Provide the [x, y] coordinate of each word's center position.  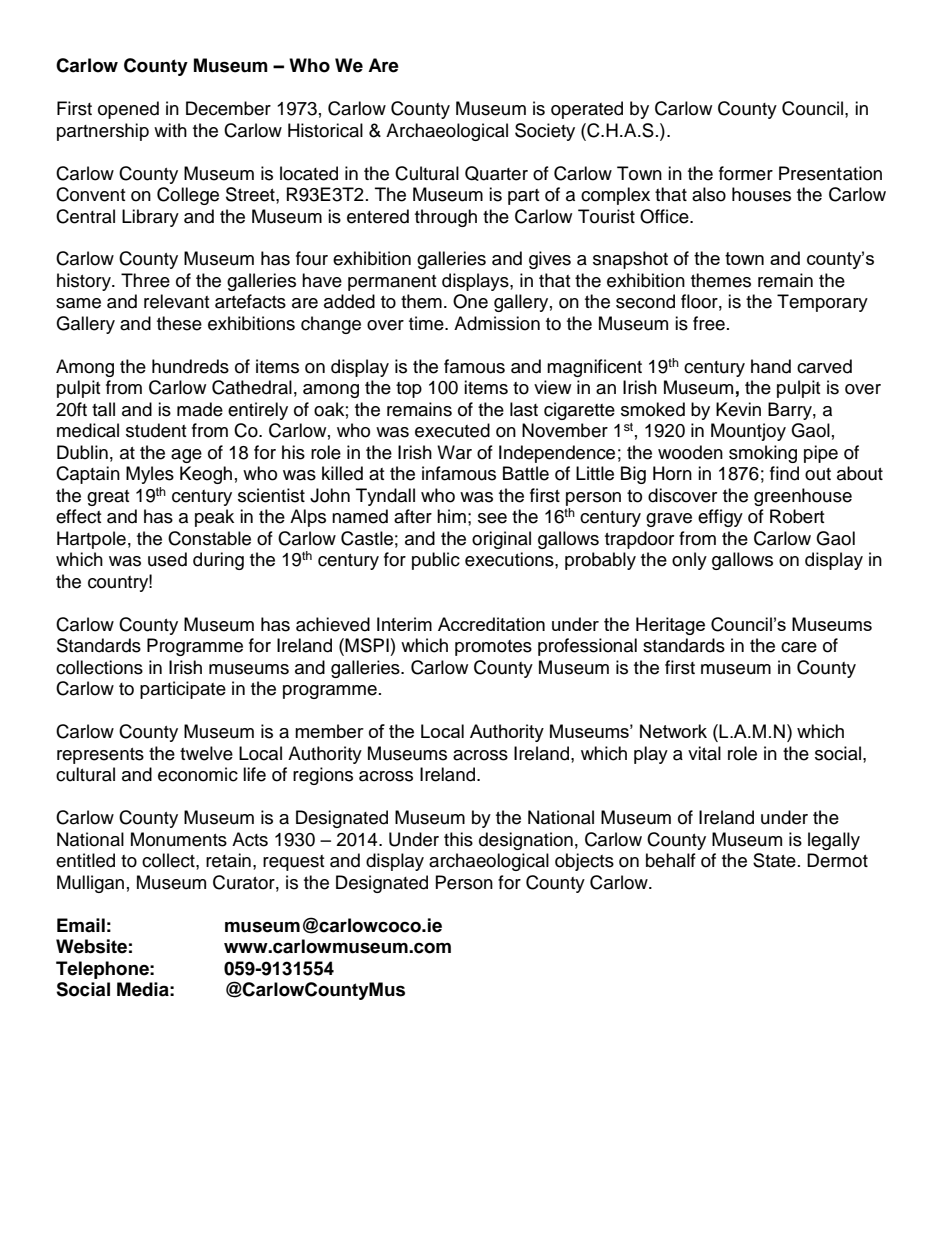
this [458, 839]
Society [545, 132]
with [170, 130]
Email [81, 925]
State [774, 860]
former [746, 173]
